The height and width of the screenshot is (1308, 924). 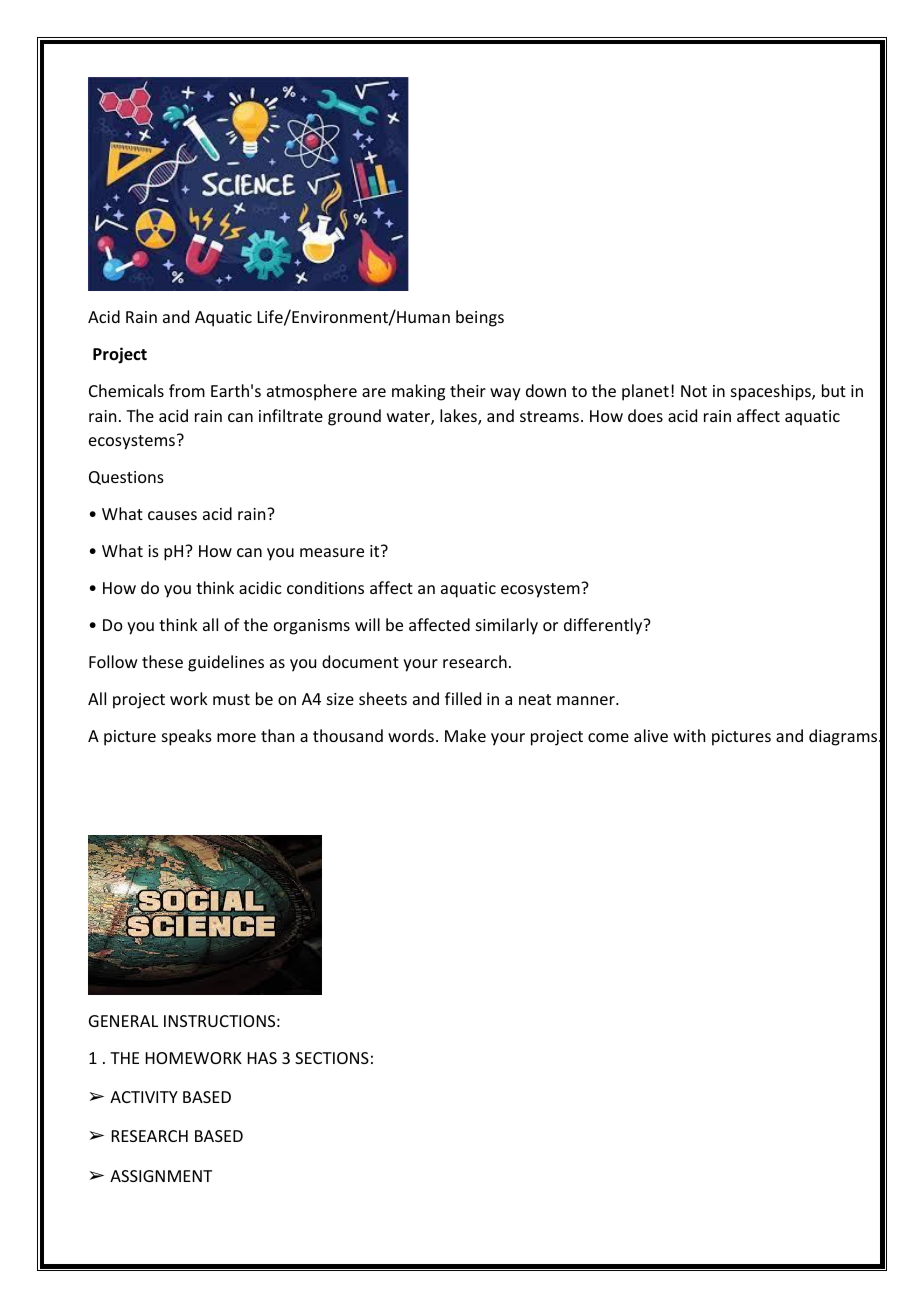 What do you see at coordinates (161, 1176) in the screenshot?
I see `ASSIGNMENT` at bounding box center [161, 1176].
